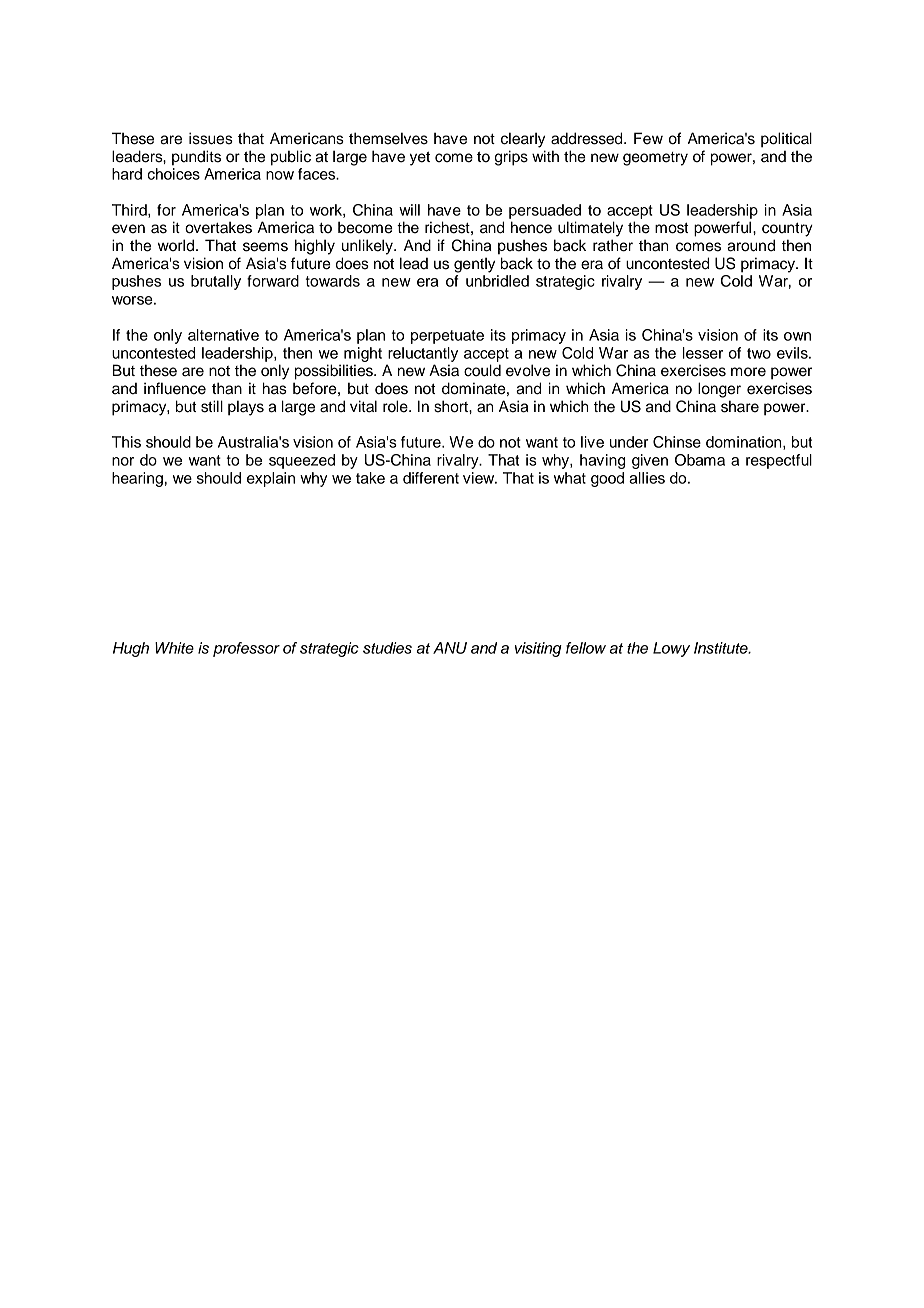 The height and width of the image is (1308, 924). Describe the element at coordinates (223, 335) in the image. I see `alternative` at that location.
